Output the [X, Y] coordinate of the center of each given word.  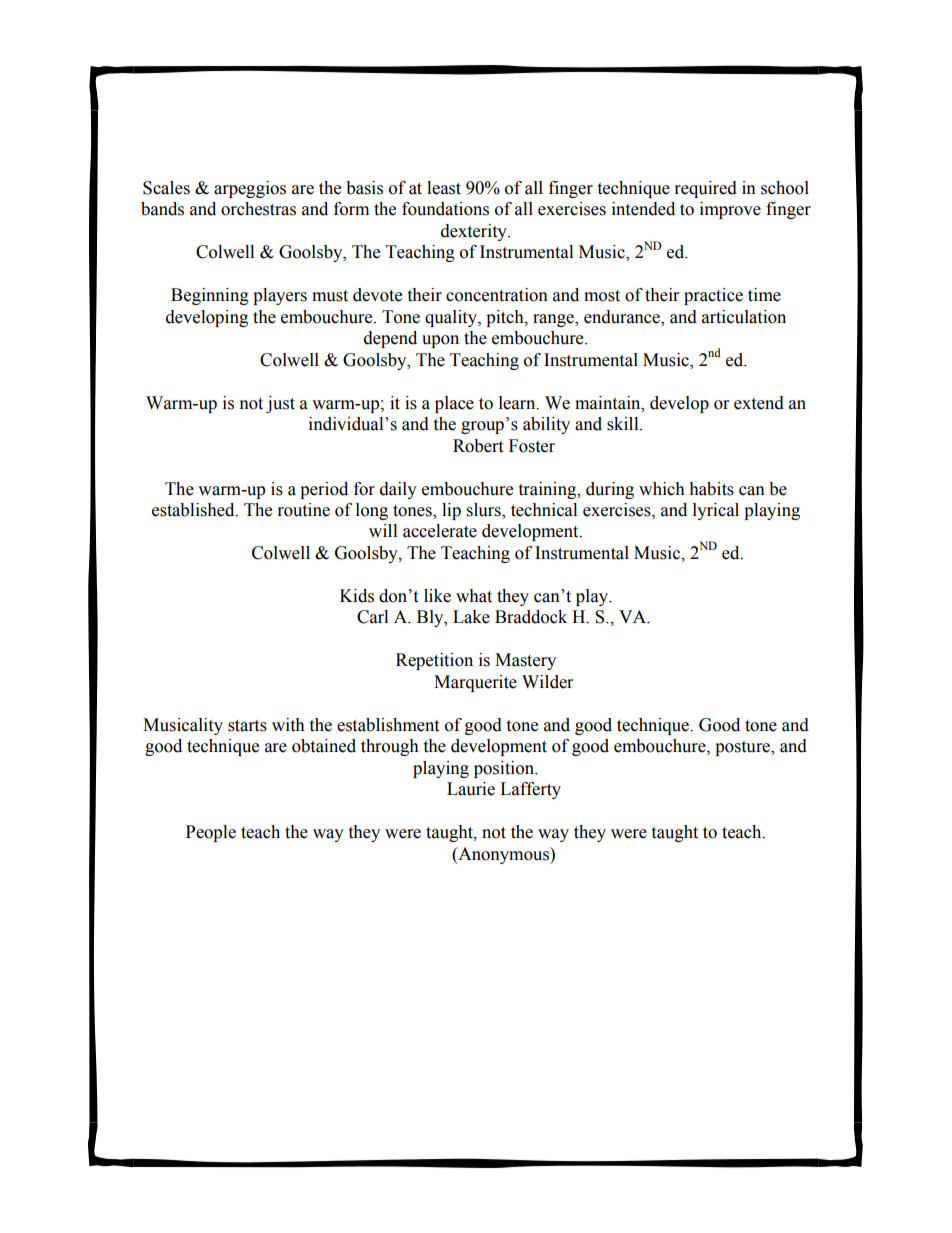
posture [743, 748]
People [211, 833]
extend [759, 403]
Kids [357, 596]
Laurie [471, 789]
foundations [445, 209]
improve [730, 210]
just [280, 404]
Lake [471, 617]
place [454, 404]
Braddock [531, 617]
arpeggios [250, 189]
